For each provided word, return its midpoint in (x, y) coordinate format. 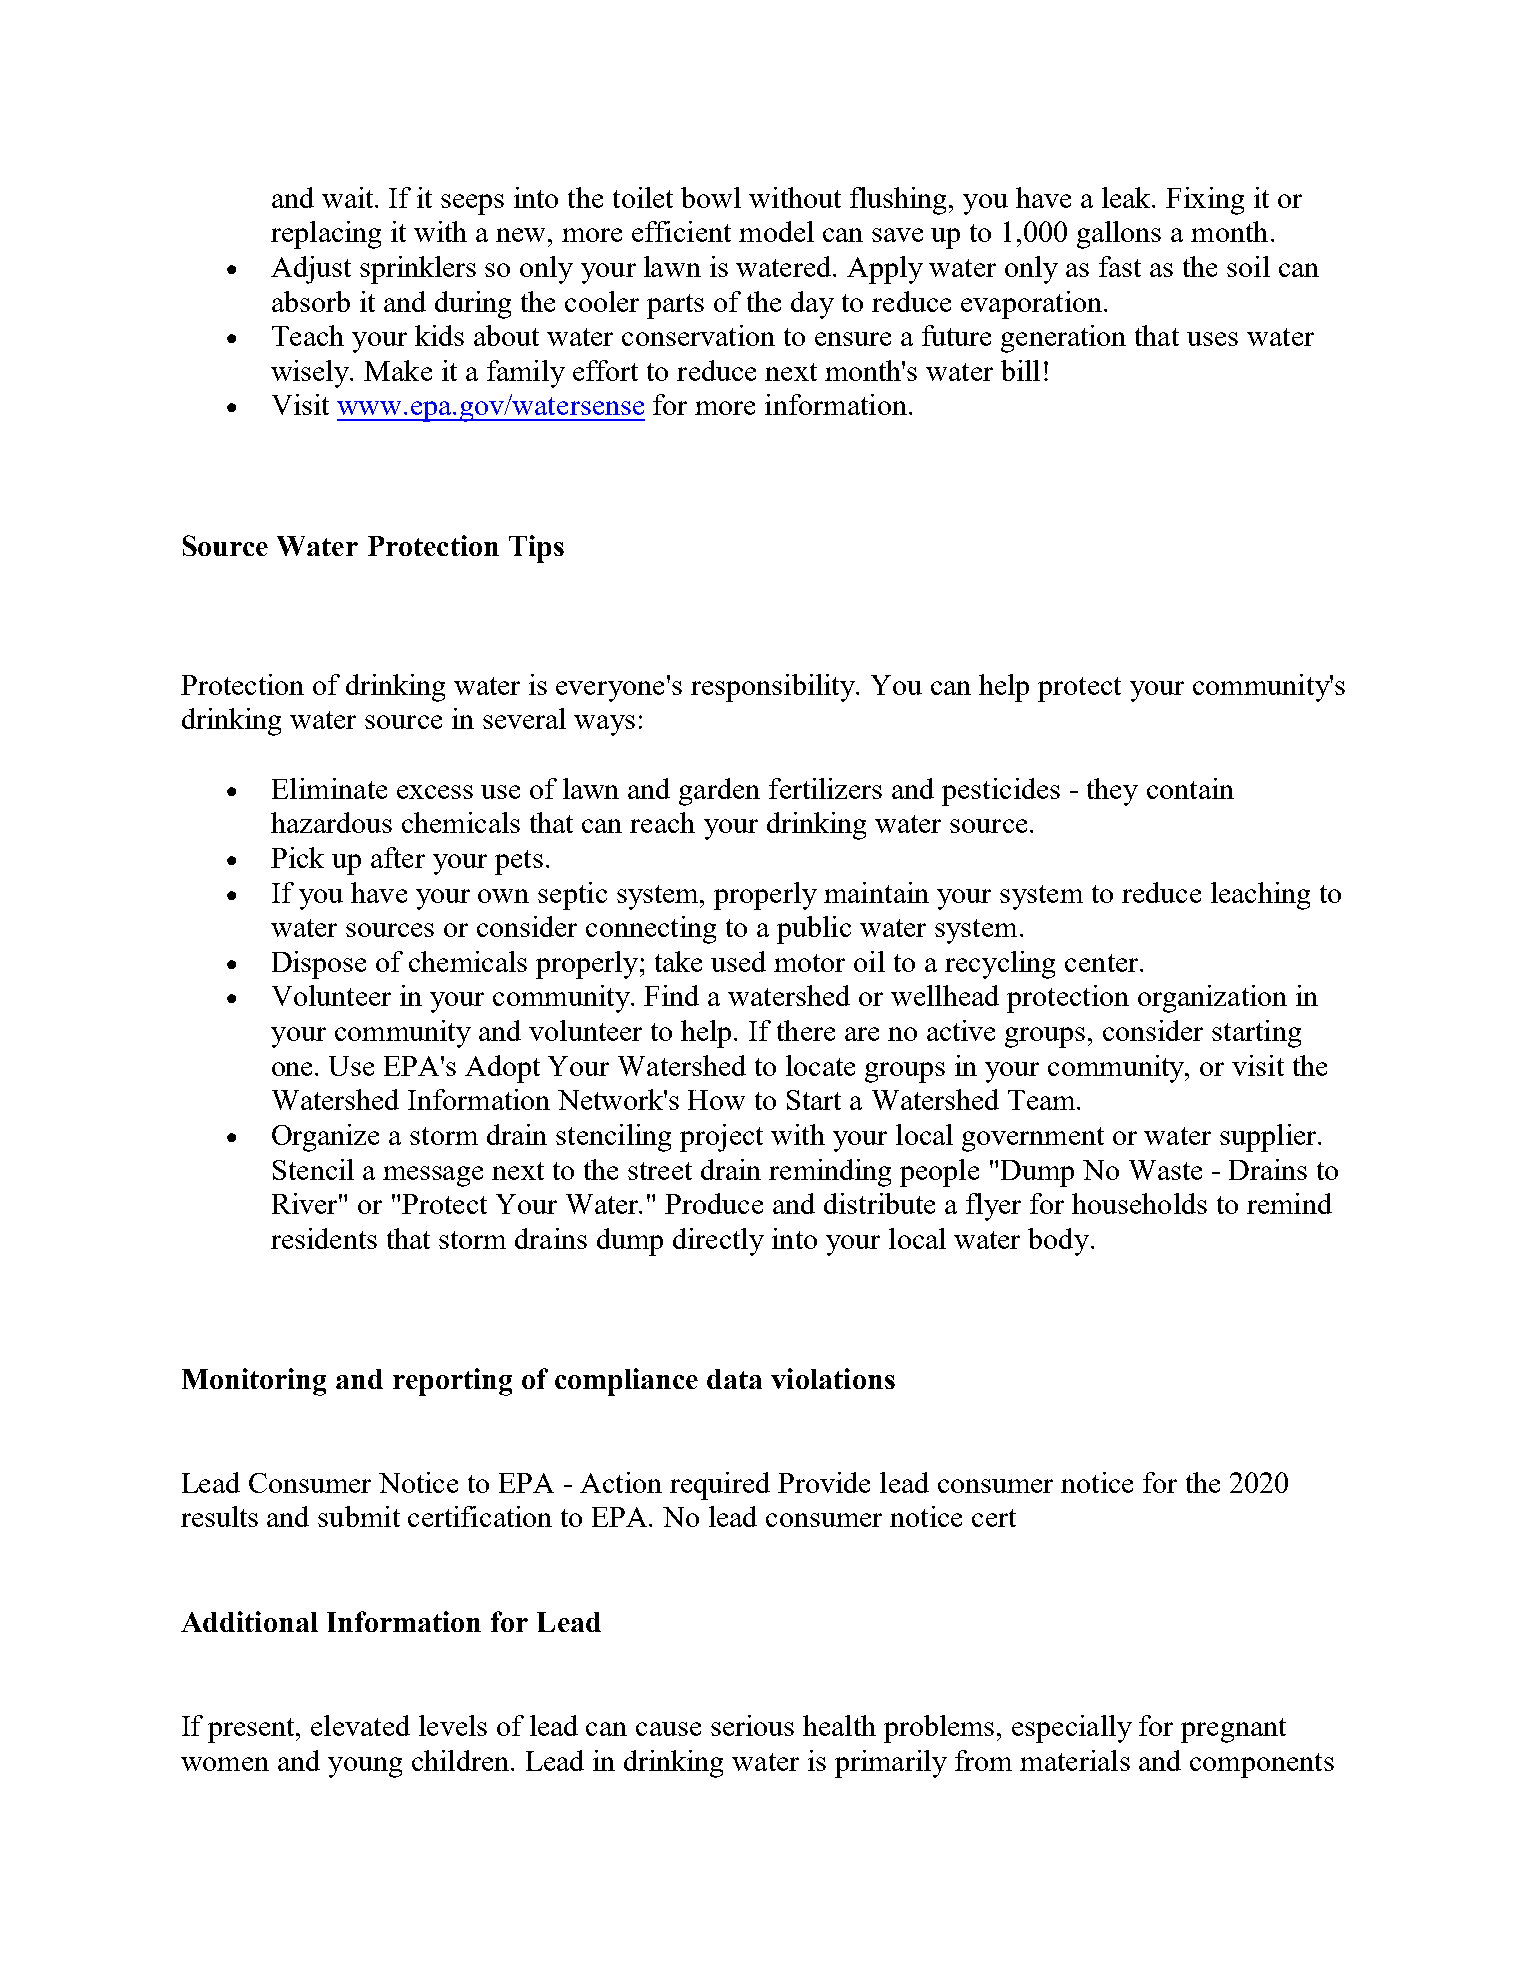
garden (719, 792)
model (776, 231)
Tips (536, 549)
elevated (360, 1725)
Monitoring (254, 1382)
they (1112, 792)
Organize (325, 1138)
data (734, 1379)
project (721, 1138)
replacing (326, 235)
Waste (1165, 1170)
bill (1020, 370)
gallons (1119, 235)
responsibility (774, 688)
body (1060, 1242)
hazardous (331, 822)
